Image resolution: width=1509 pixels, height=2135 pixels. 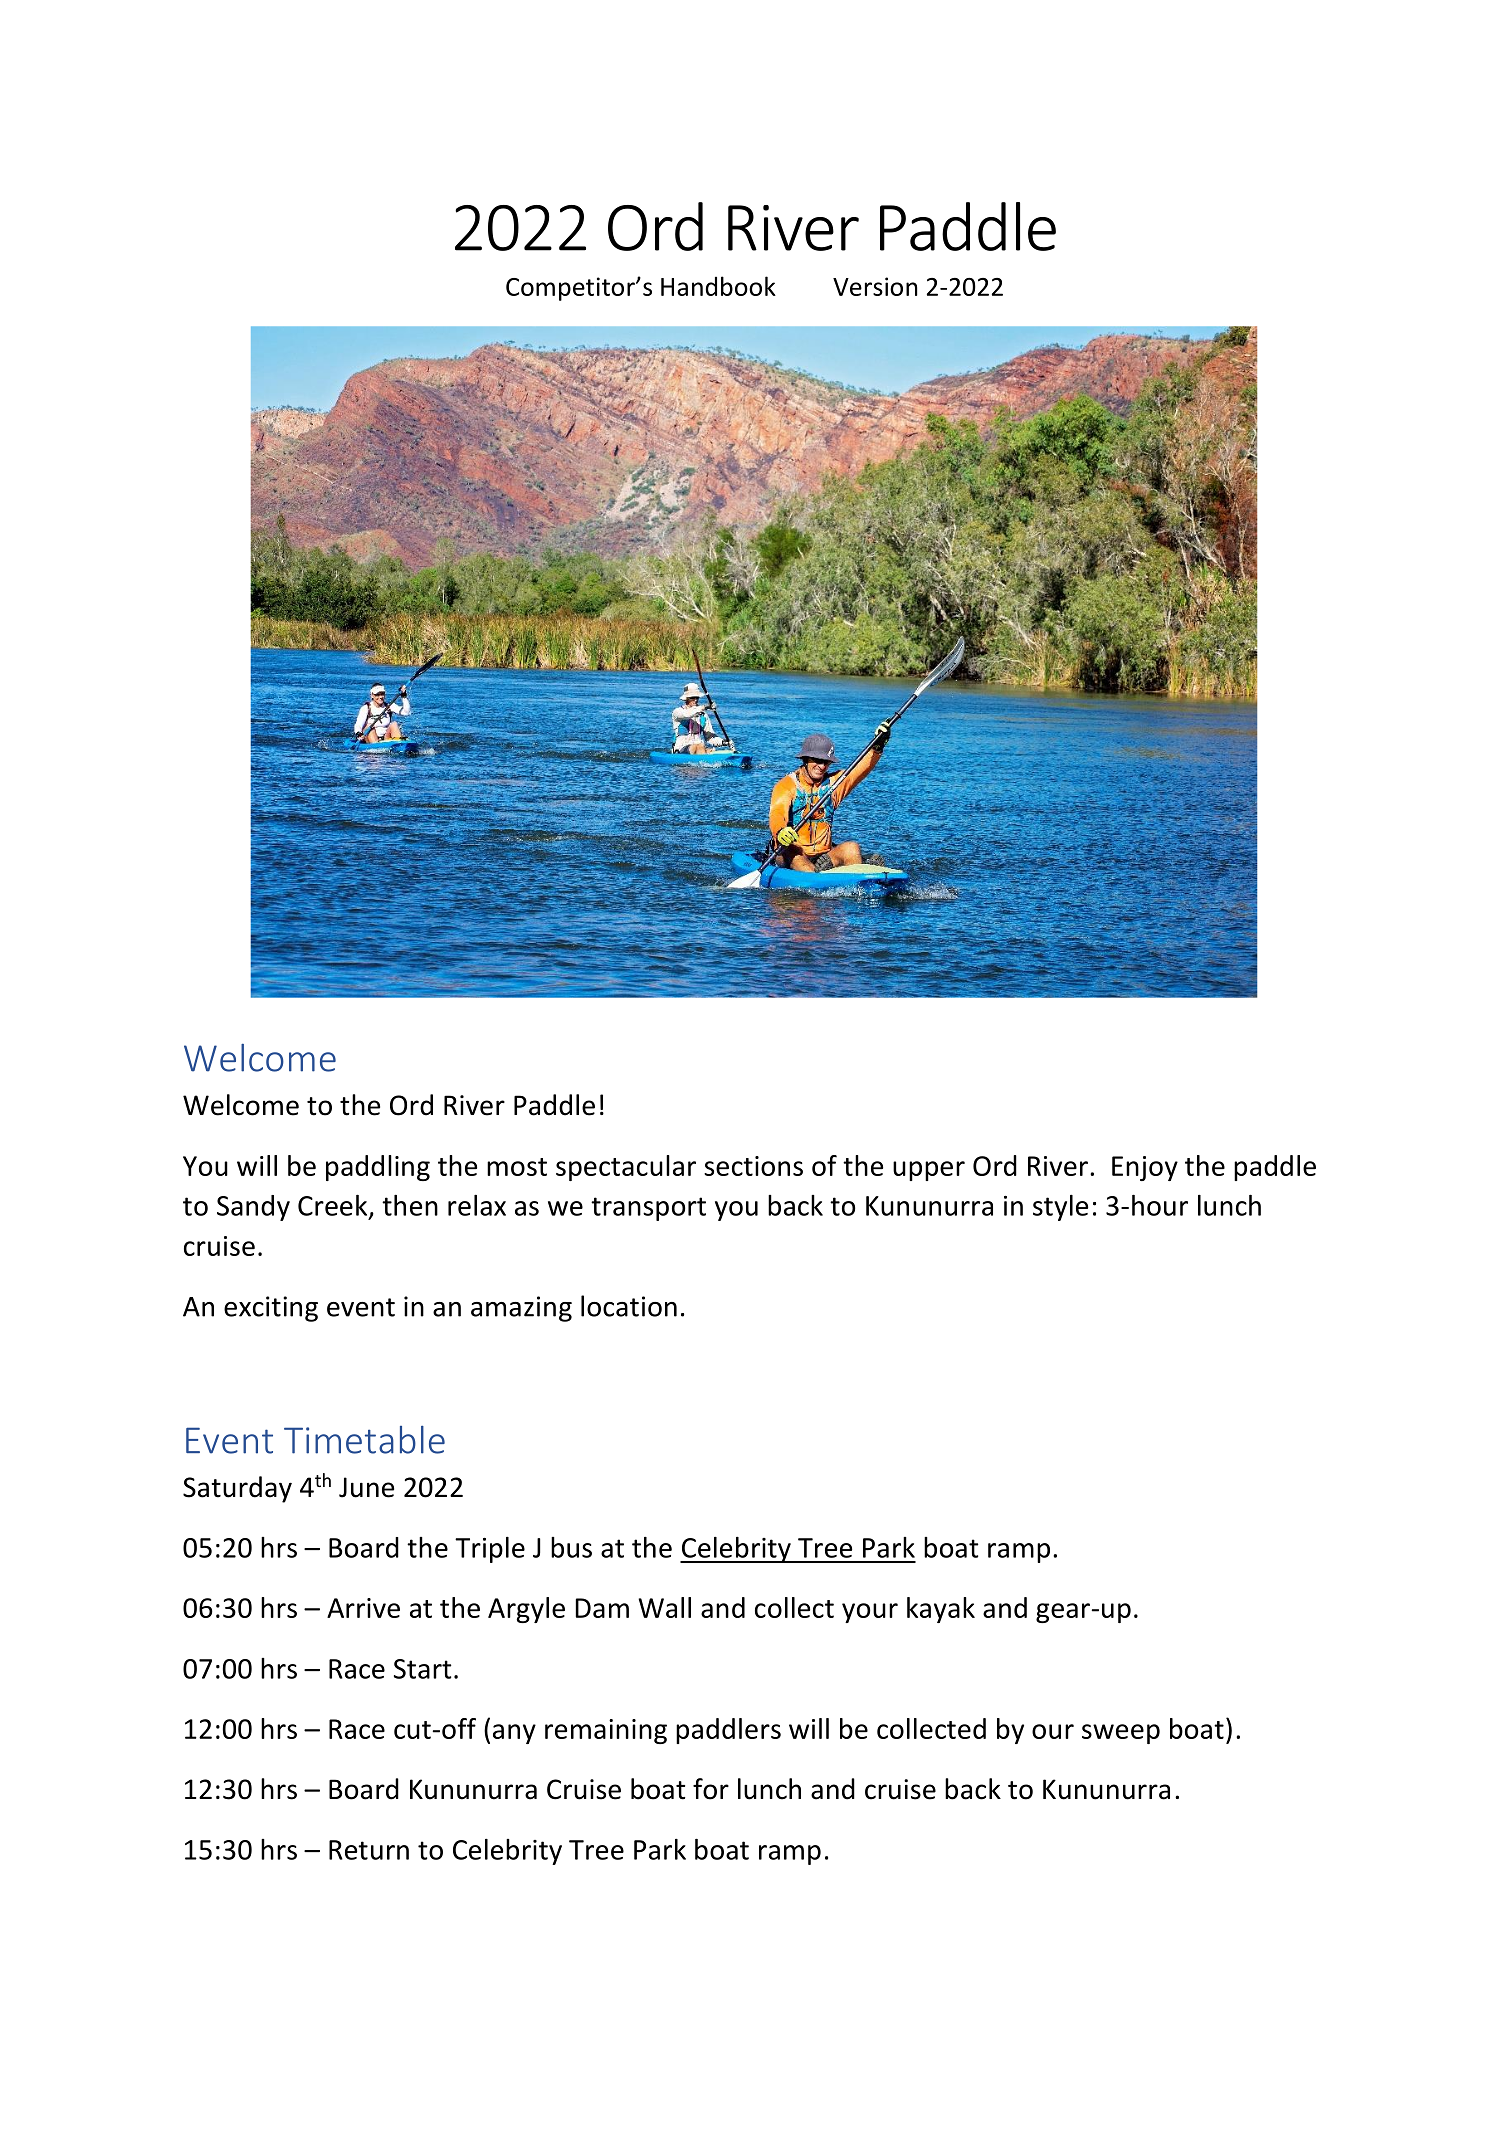 What do you see at coordinates (378, 1168) in the page?
I see `paddling` at bounding box center [378, 1168].
